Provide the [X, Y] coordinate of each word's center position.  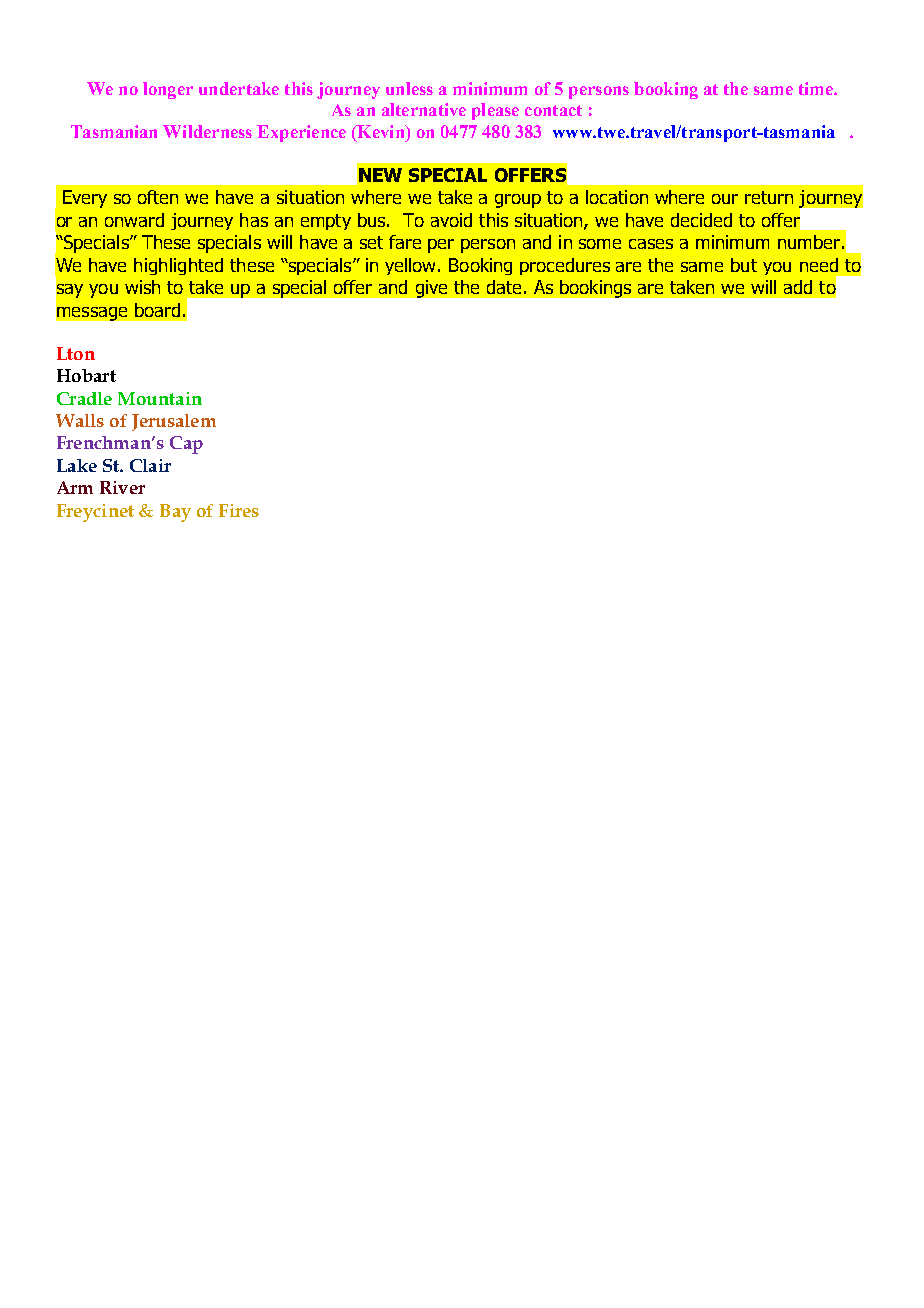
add [798, 287]
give [431, 289]
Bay [175, 513]
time [817, 88]
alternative [424, 109]
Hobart [86, 375]
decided [701, 220]
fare [405, 242]
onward [134, 220]
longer [168, 90]
